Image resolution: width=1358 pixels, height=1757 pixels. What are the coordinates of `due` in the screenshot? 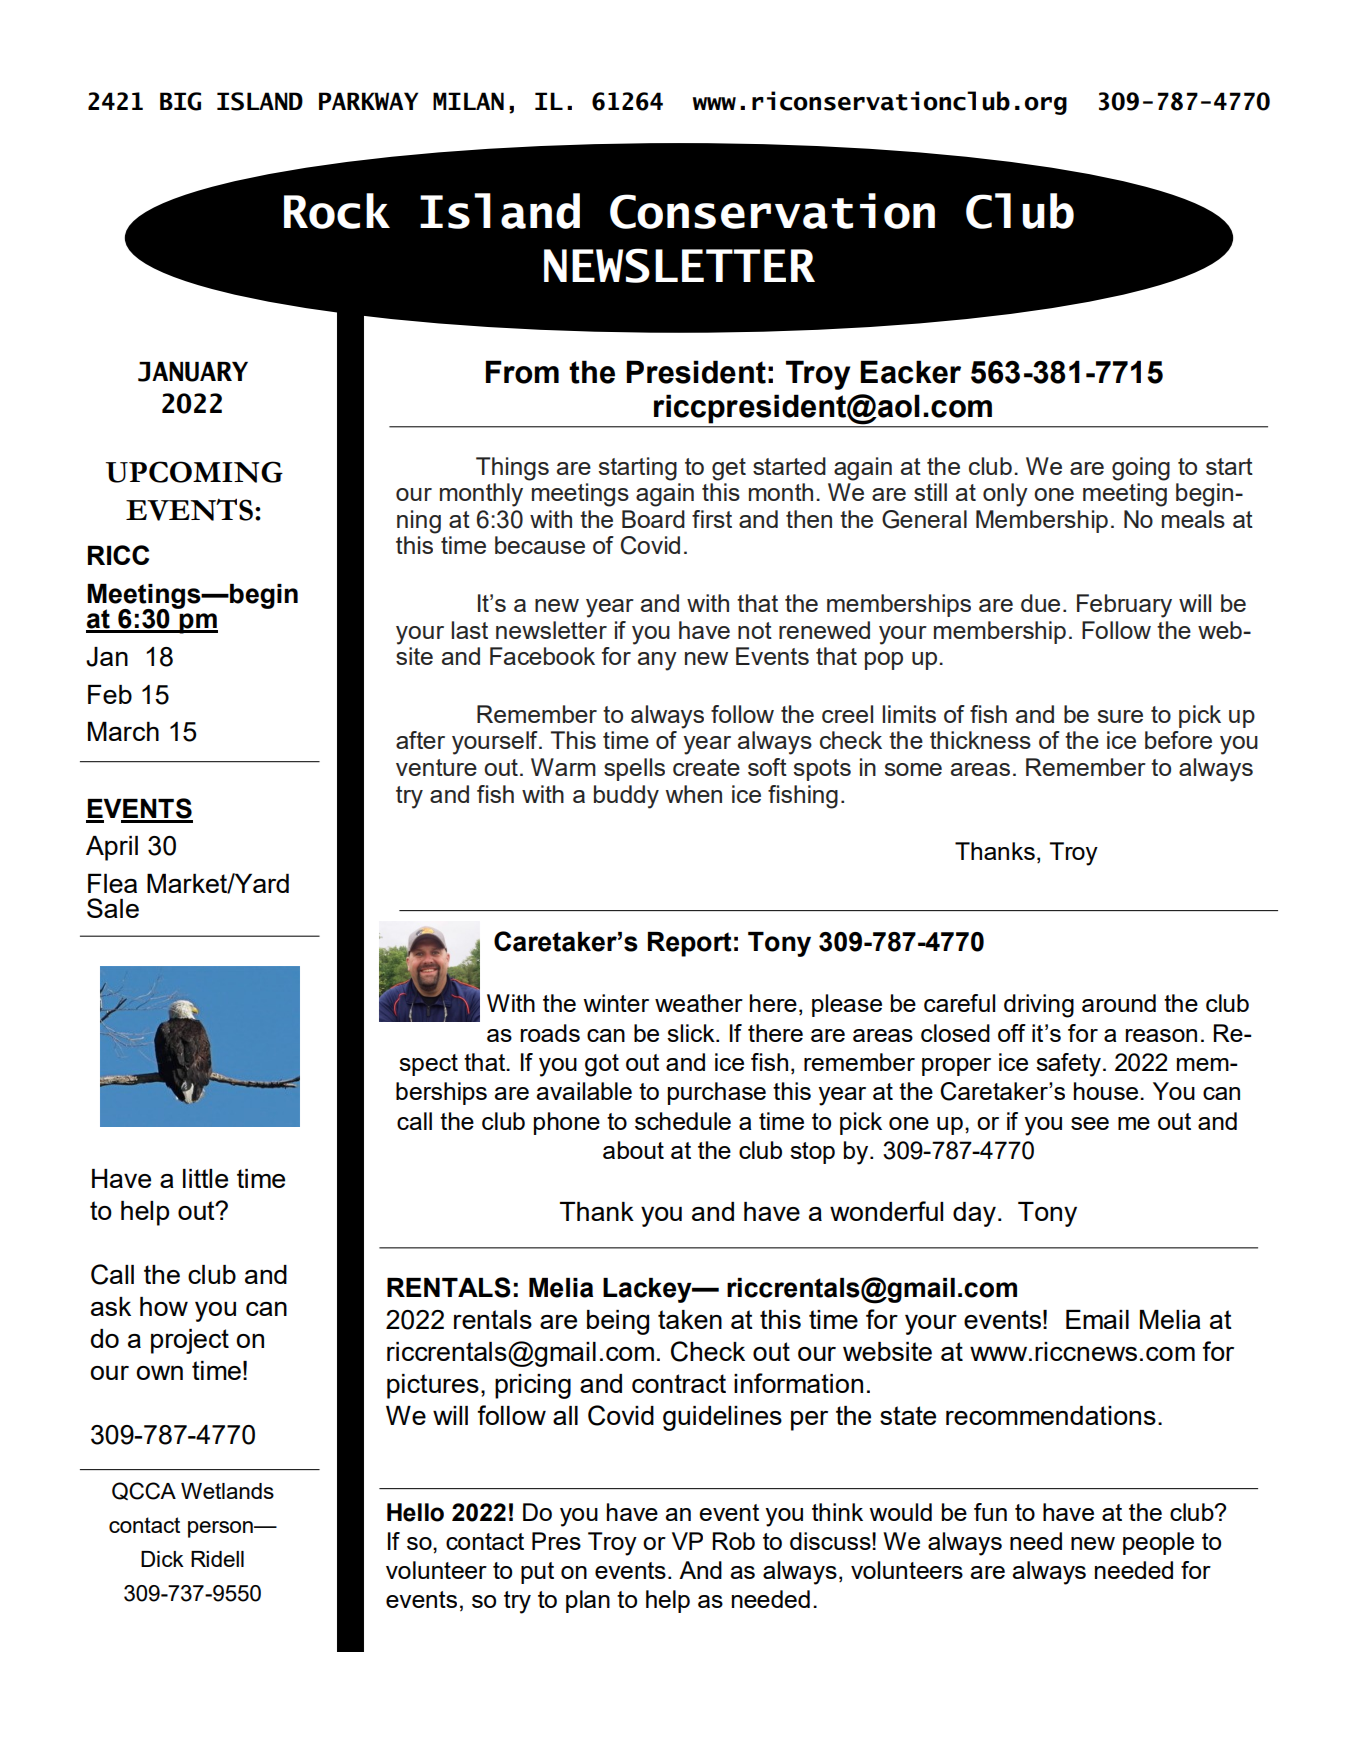 It's located at (1040, 603).
